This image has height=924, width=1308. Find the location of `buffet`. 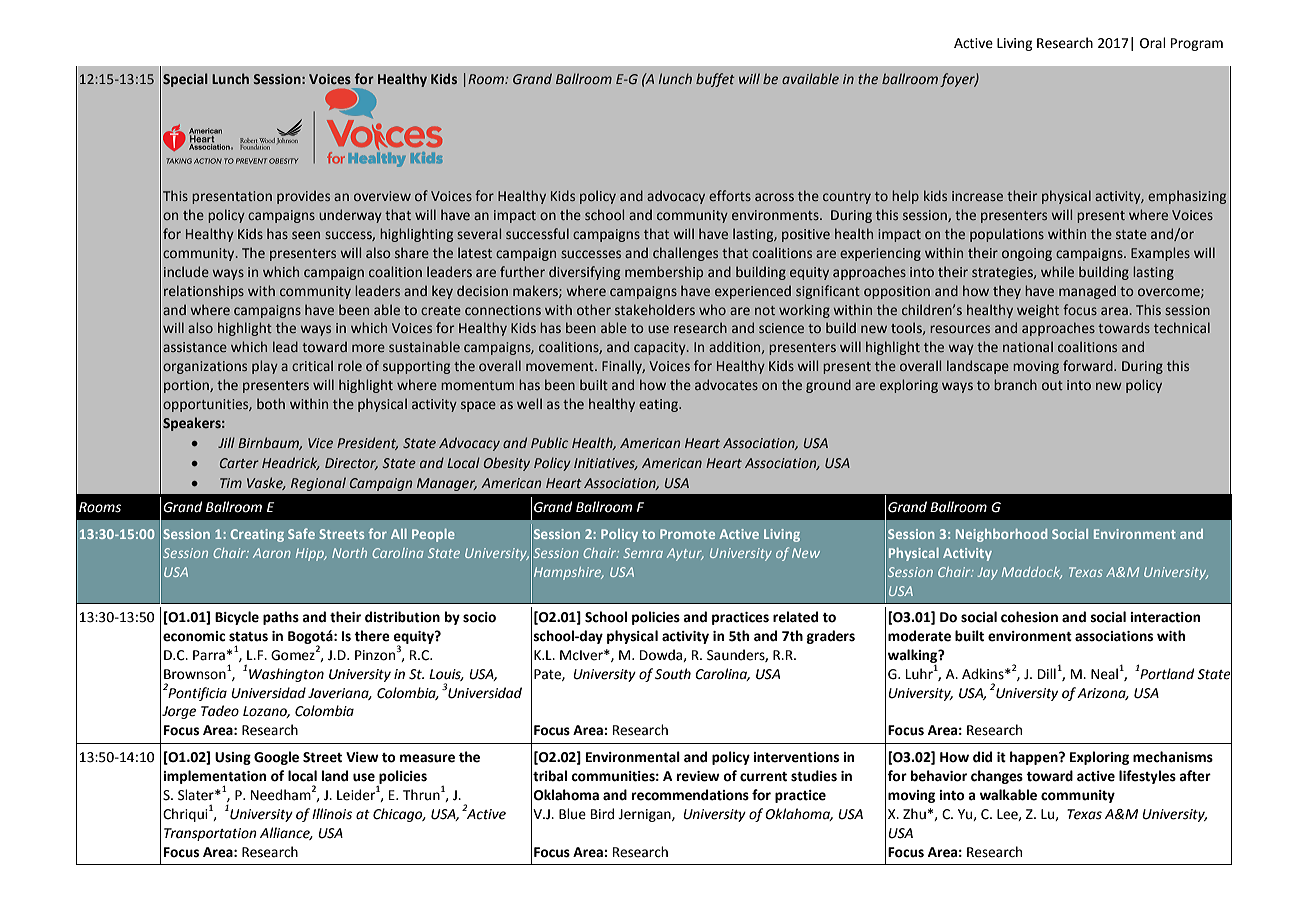

buffet is located at coordinates (715, 80).
